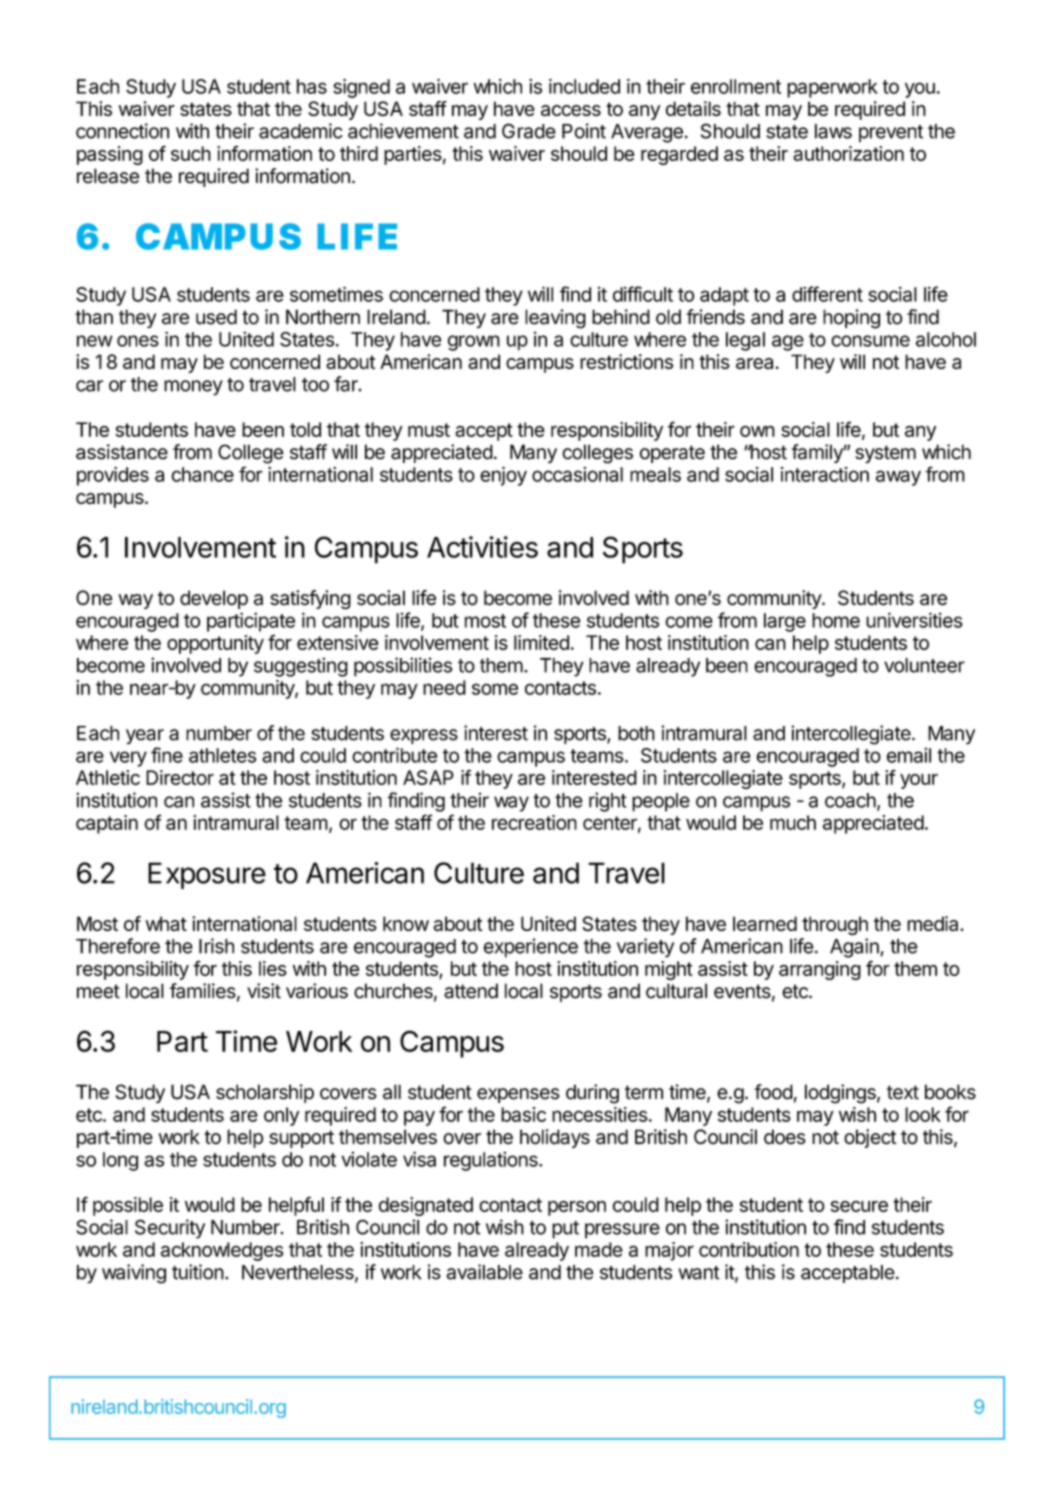  What do you see at coordinates (541, 642) in the screenshot?
I see `limited` at bounding box center [541, 642].
